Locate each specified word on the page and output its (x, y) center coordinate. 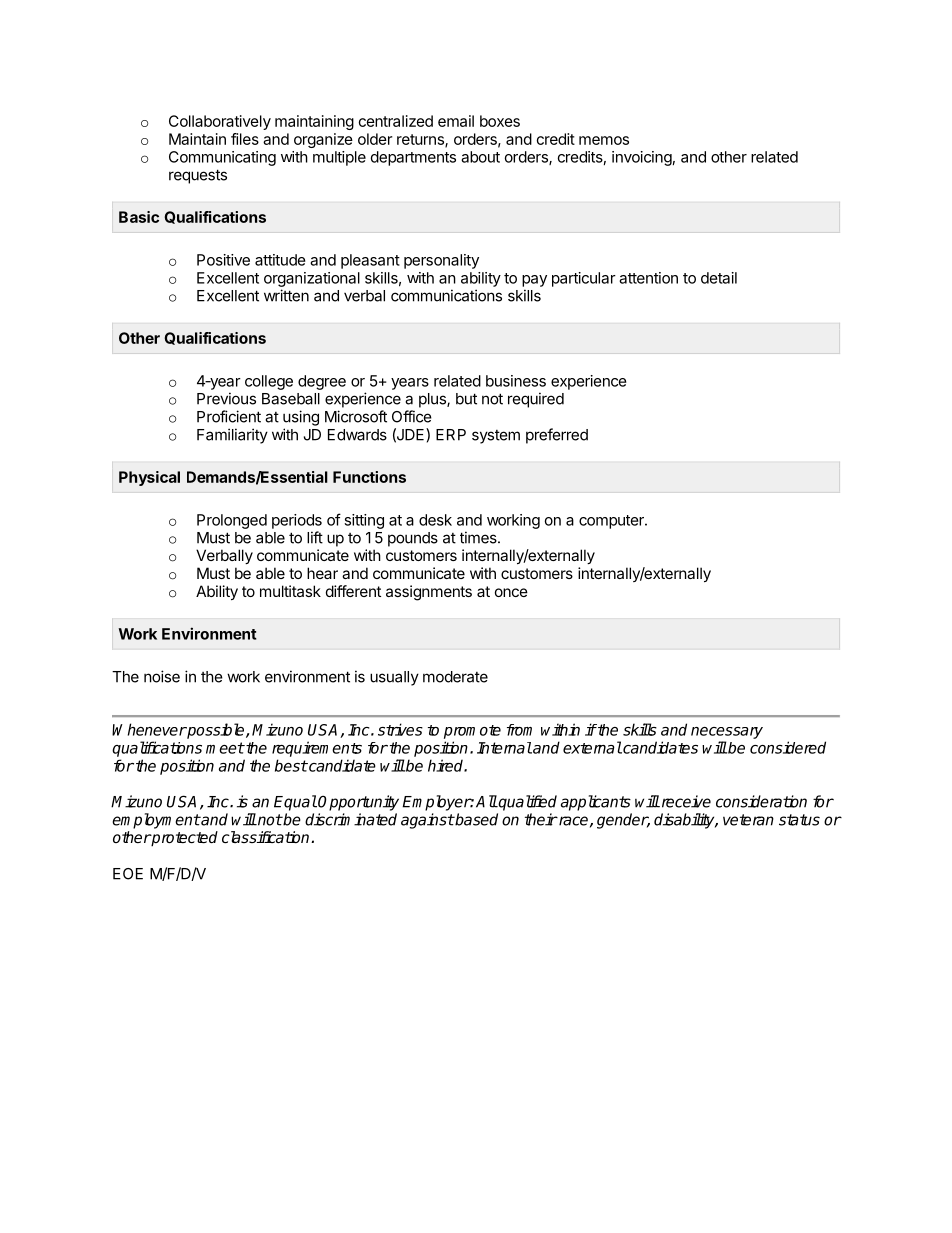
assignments (429, 593)
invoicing (642, 158)
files (245, 139)
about (480, 157)
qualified (527, 803)
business (516, 381)
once (511, 592)
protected (184, 839)
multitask (290, 591)
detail (719, 278)
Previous (226, 398)
